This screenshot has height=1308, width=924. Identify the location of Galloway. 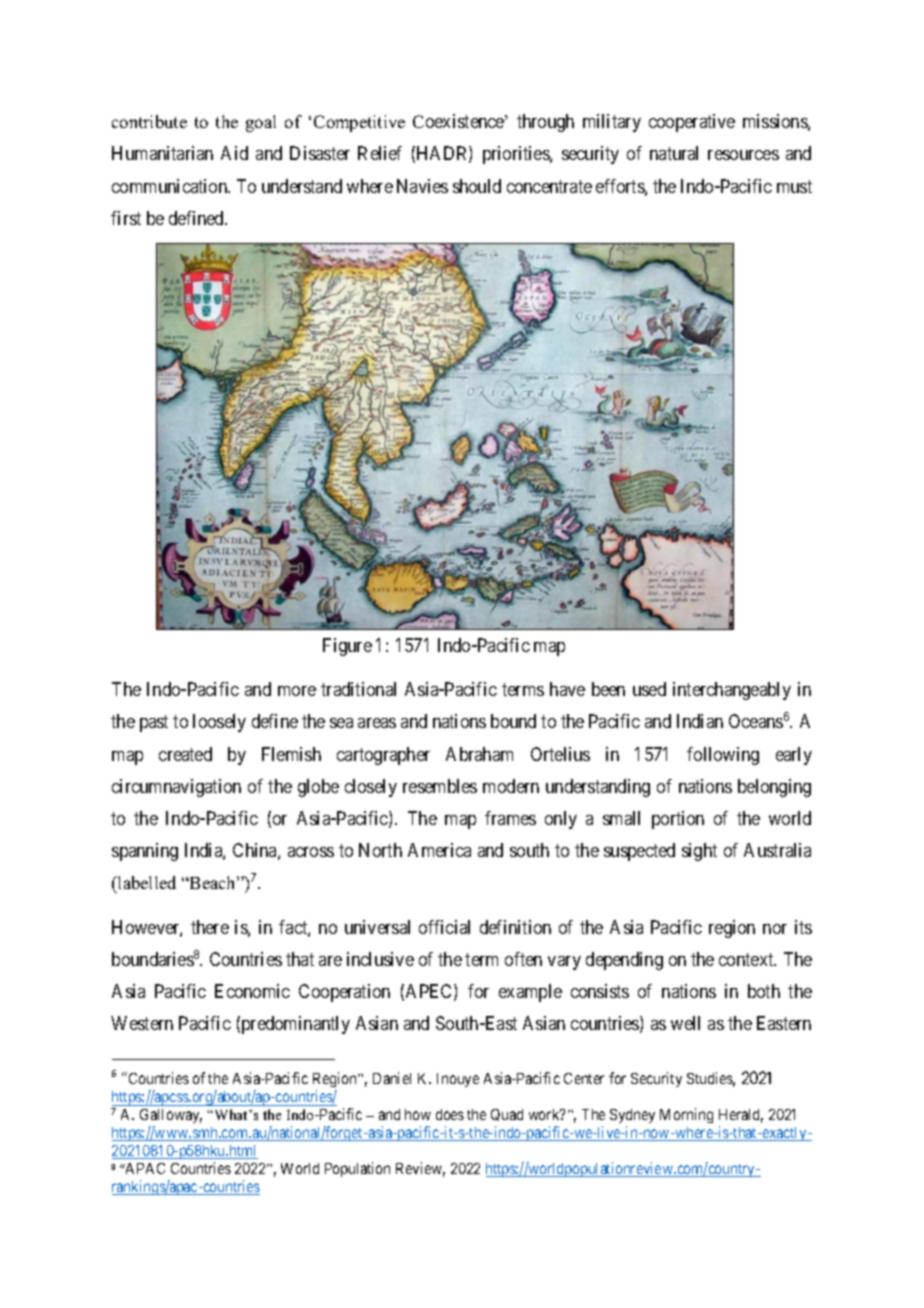
(171, 1116).
